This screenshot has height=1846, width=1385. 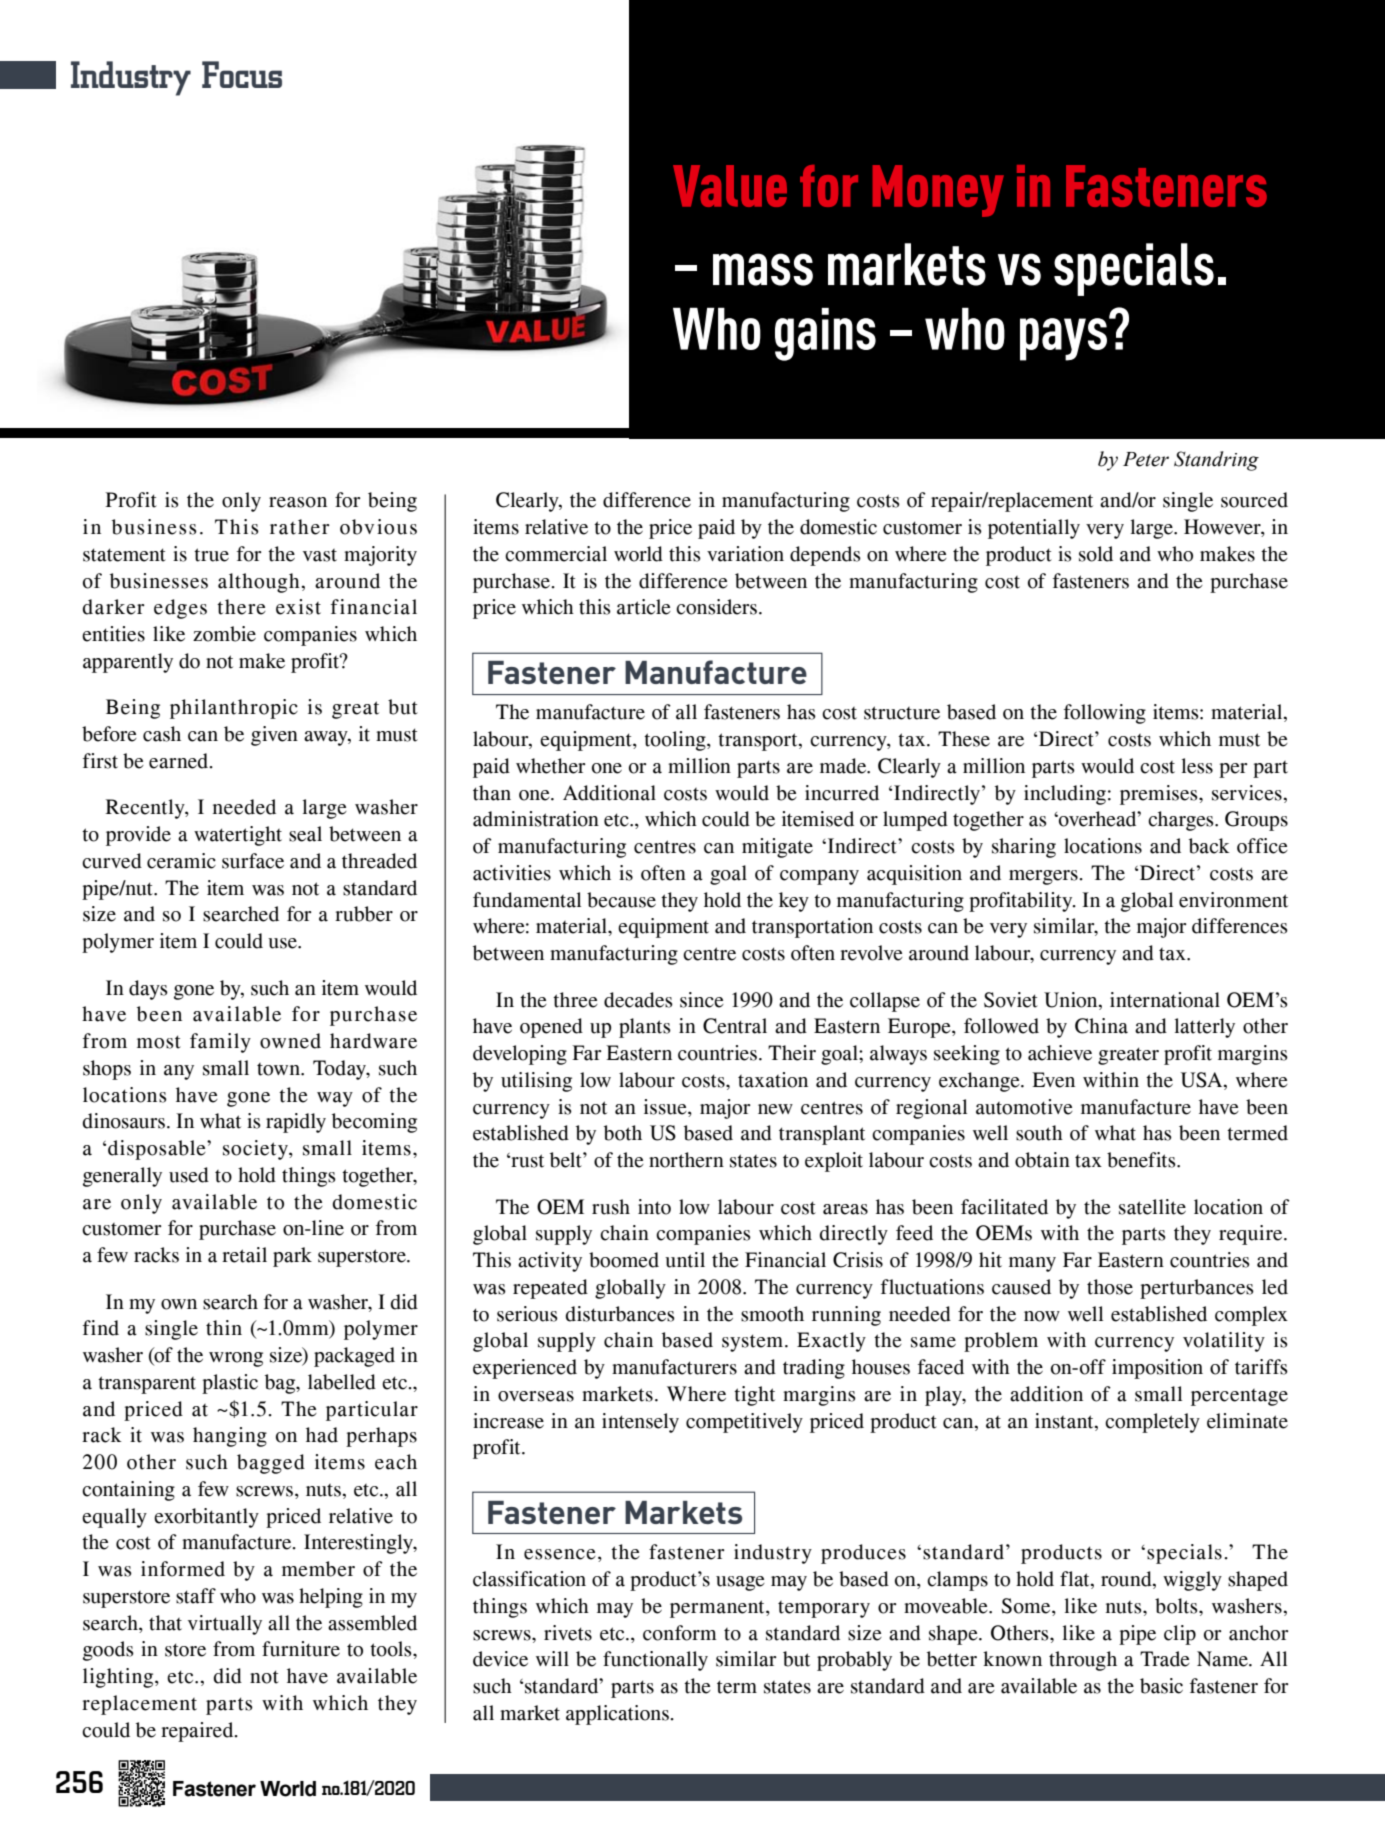 What do you see at coordinates (1044, 877) in the screenshot?
I see `mergers` at bounding box center [1044, 877].
